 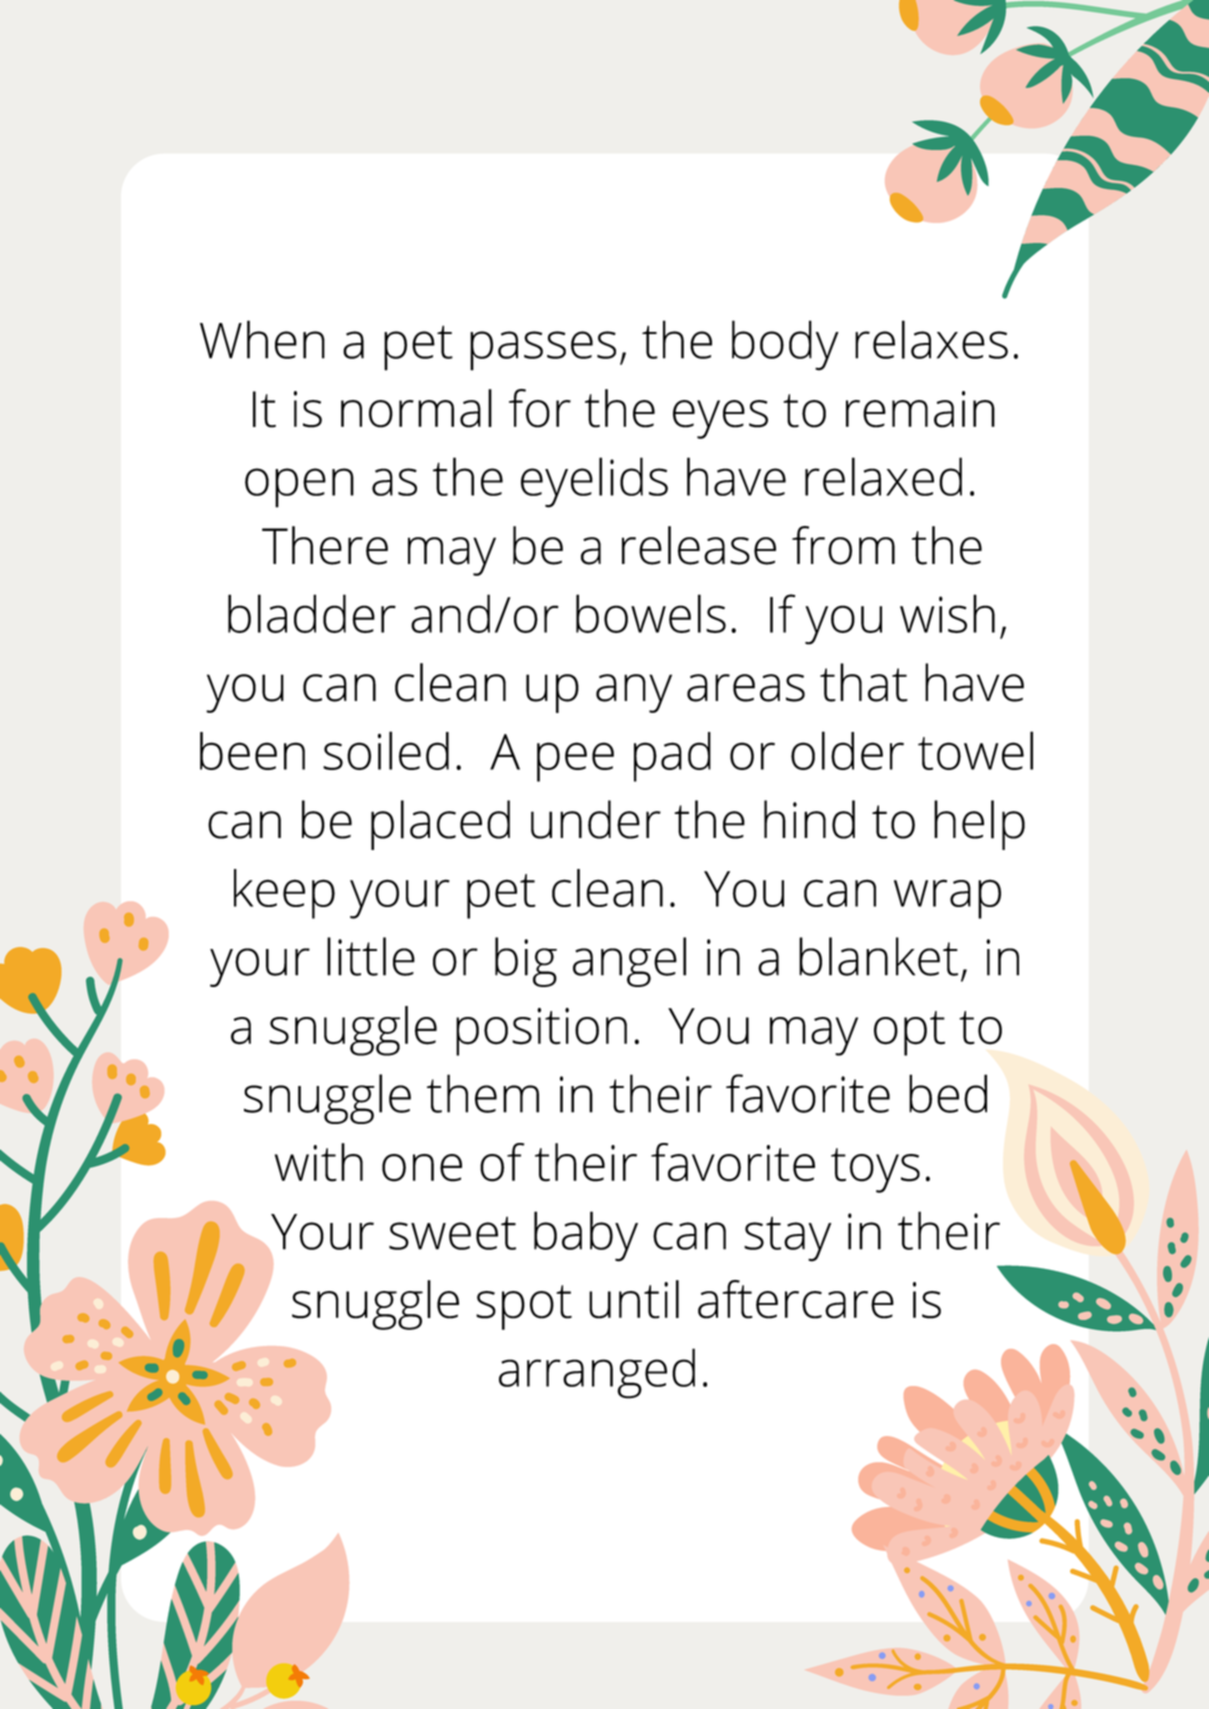 What do you see at coordinates (541, 1031) in the image?
I see `position` at bounding box center [541, 1031].
